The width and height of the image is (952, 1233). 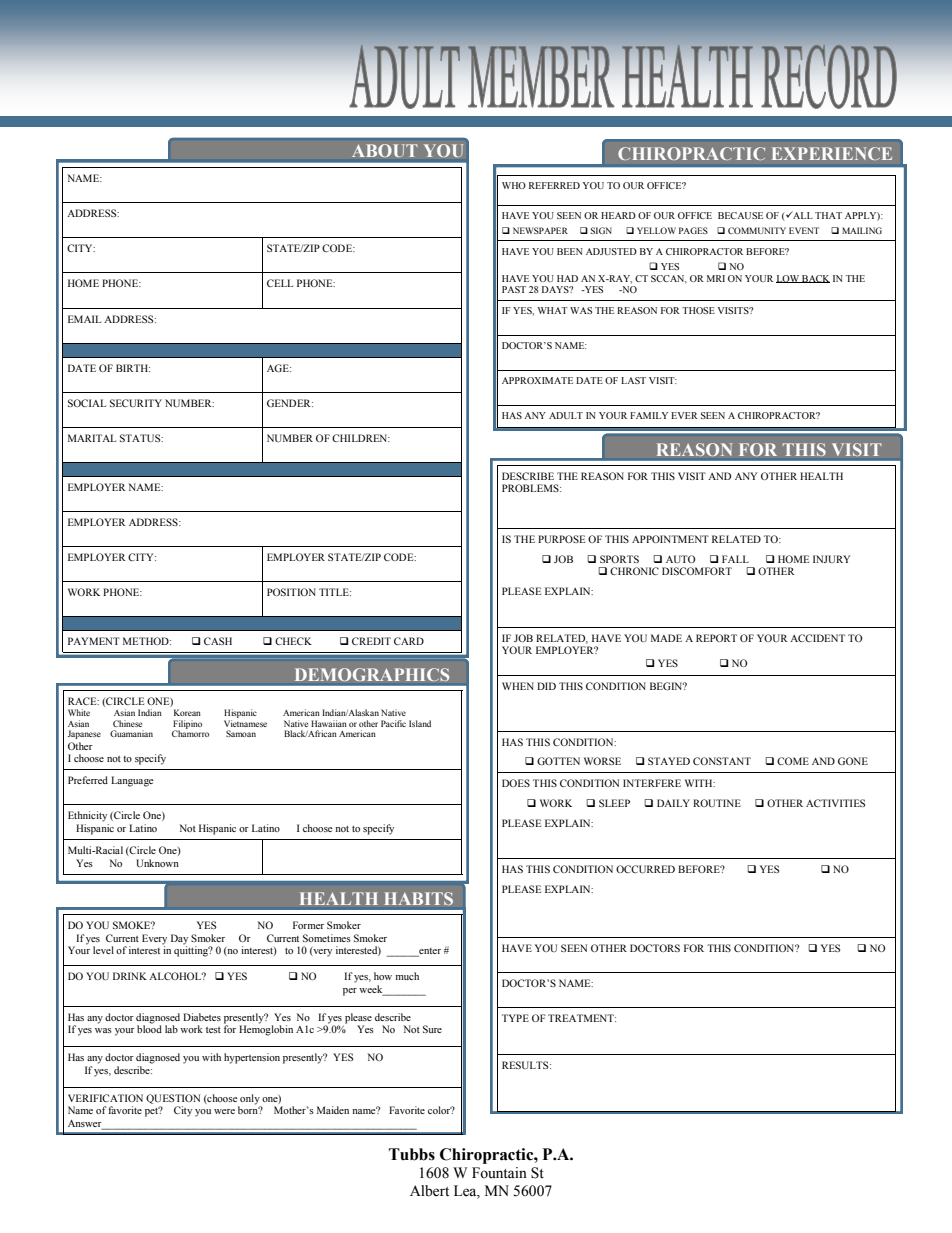 What do you see at coordinates (157, 863) in the image?
I see `Unknown` at bounding box center [157, 863].
